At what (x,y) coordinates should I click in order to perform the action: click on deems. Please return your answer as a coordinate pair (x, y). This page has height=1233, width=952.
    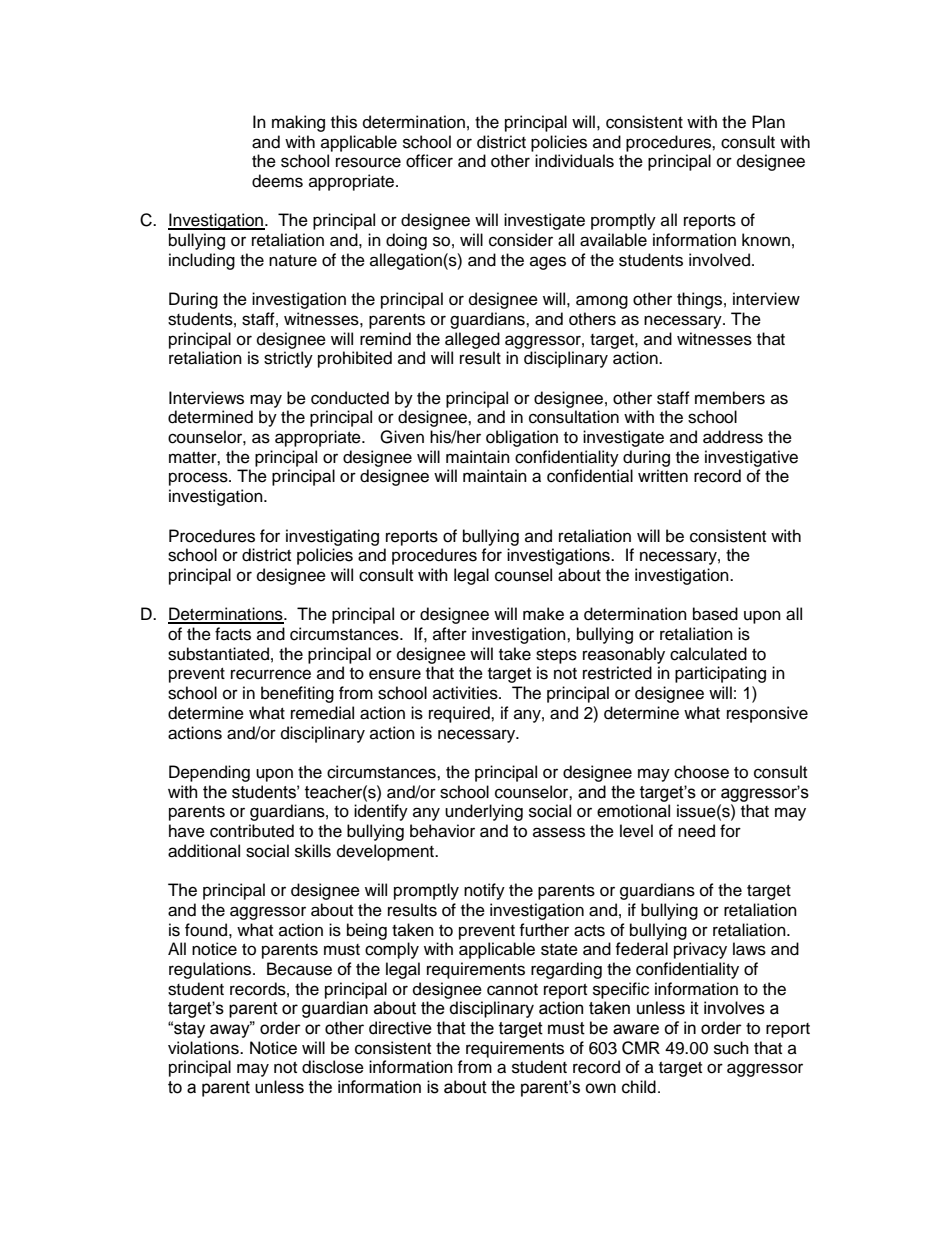
    Looking at the image, I should click on (277, 181).
